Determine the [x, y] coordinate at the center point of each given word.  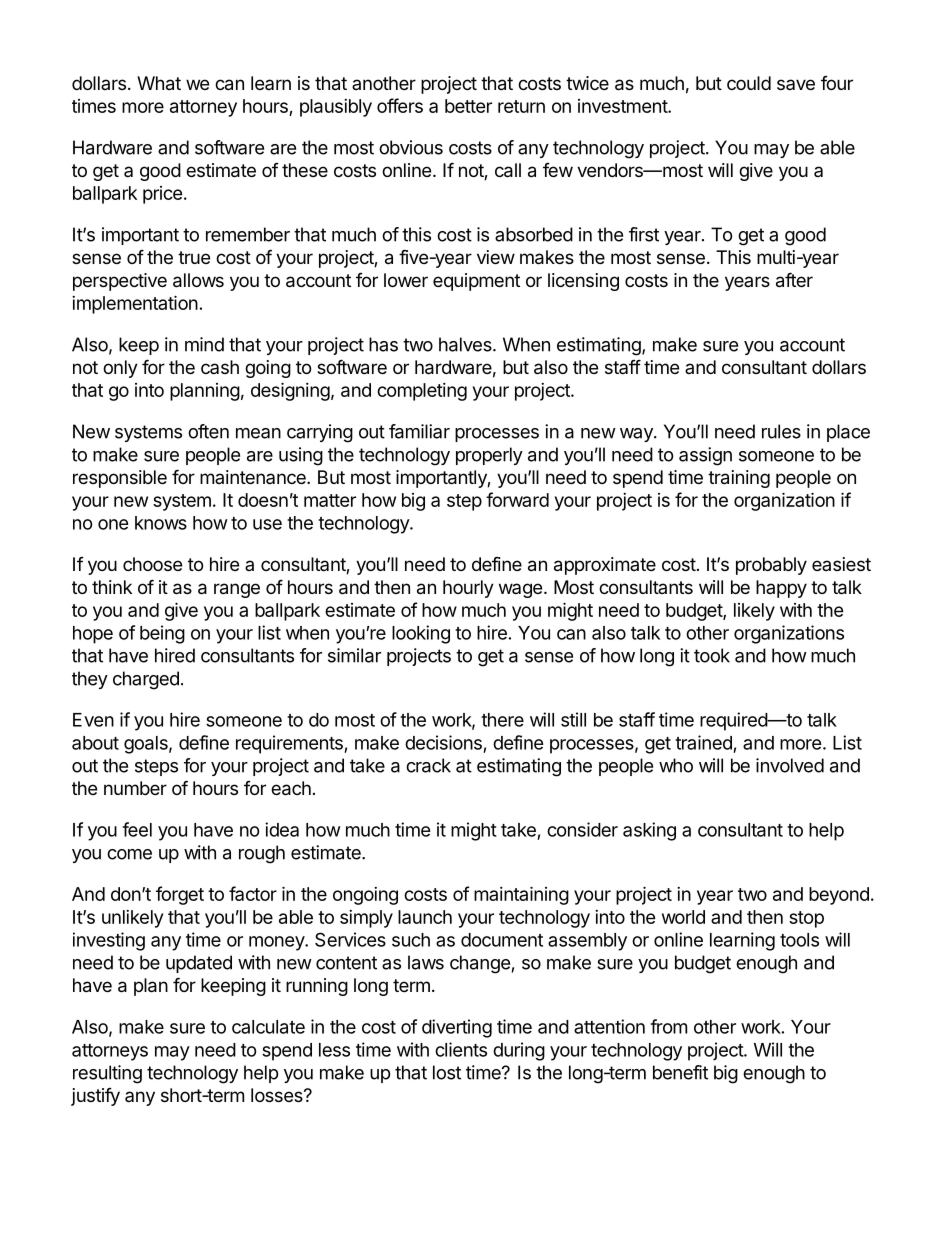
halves [466, 344]
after [794, 280]
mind [204, 344]
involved [790, 765]
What [159, 83]
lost [447, 1072]
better [468, 106]
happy [781, 589]
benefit [680, 1072]
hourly [468, 589]
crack [428, 765]
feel [137, 829]
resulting [107, 1074]
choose [152, 564]
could [749, 83]
